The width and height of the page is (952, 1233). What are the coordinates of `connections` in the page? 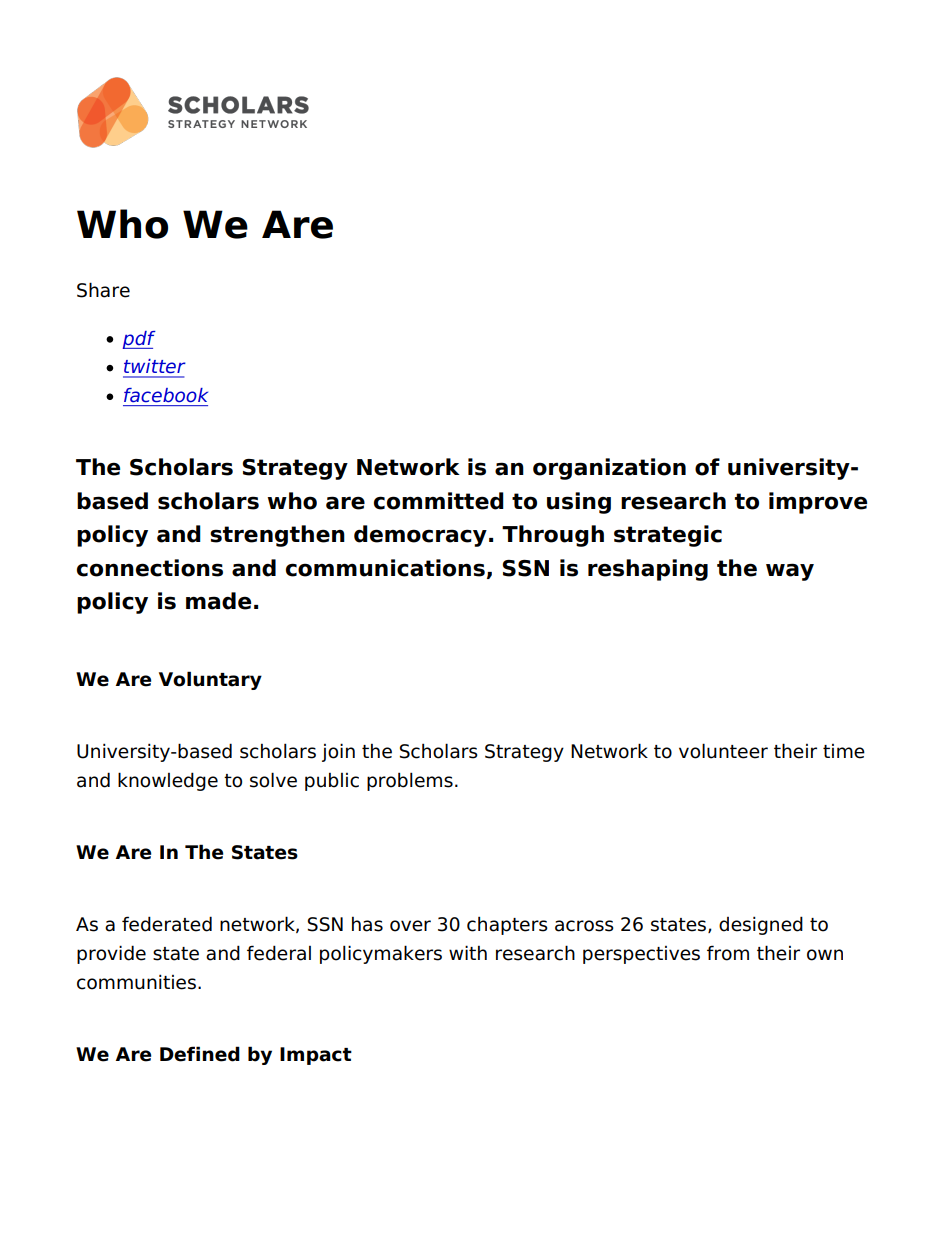 It's located at (150, 568).
